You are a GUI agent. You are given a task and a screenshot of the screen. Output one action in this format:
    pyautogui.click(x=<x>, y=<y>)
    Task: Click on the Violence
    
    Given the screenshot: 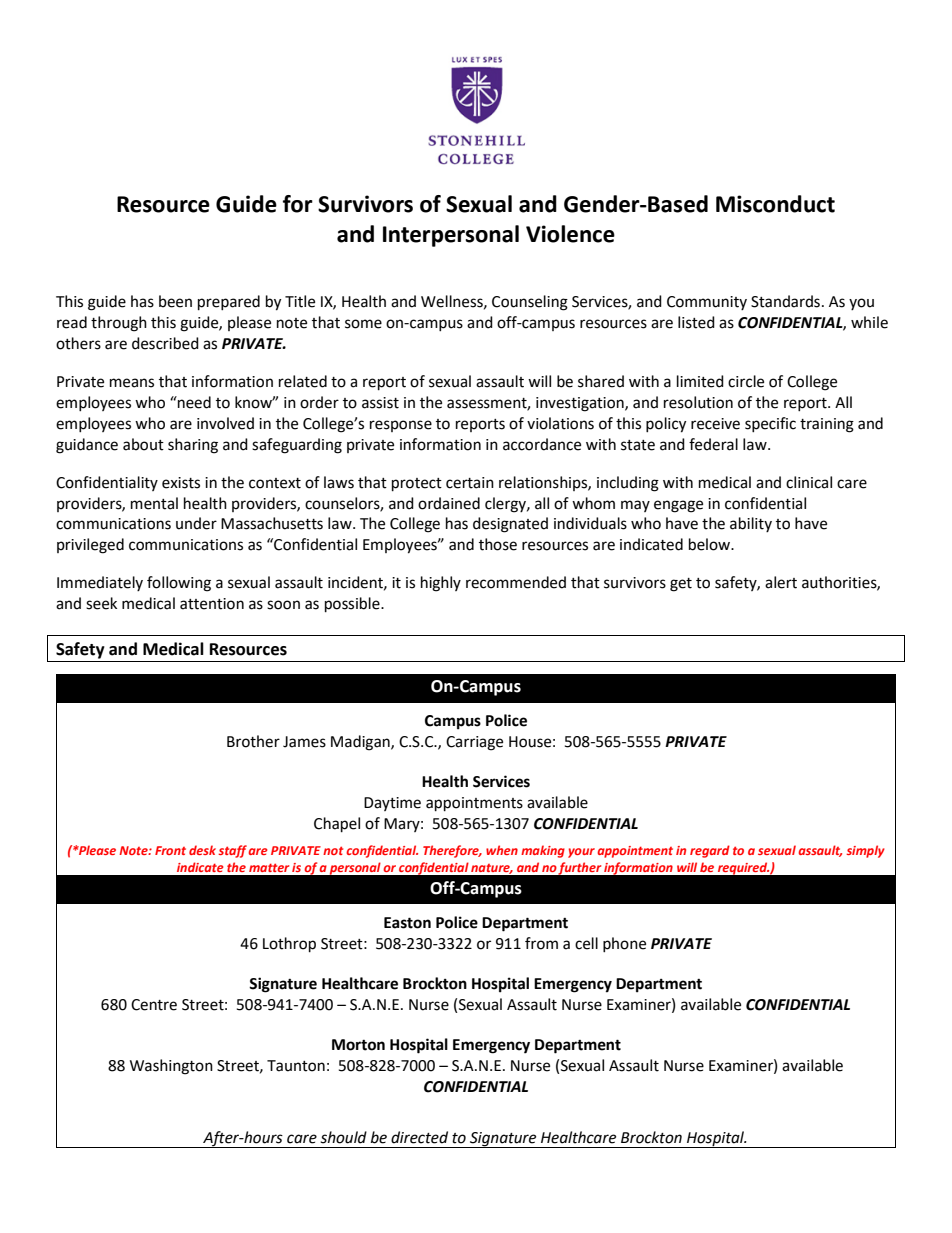 What is the action you would take?
    pyautogui.click(x=570, y=234)
